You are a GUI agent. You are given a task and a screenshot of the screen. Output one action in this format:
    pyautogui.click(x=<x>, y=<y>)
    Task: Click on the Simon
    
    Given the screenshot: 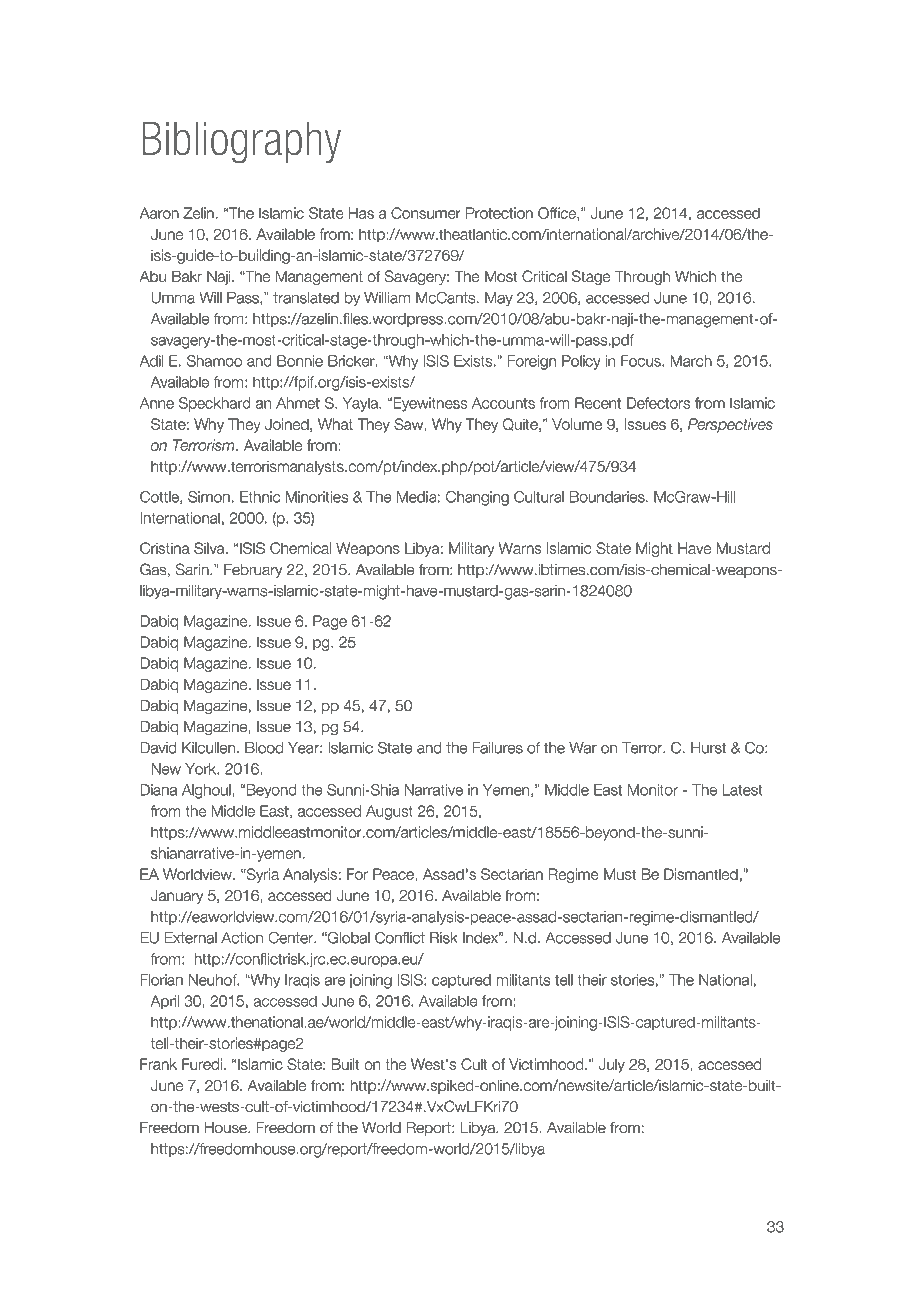 What is the action you would take?
    pyautogui.click(x=209, y=497)
